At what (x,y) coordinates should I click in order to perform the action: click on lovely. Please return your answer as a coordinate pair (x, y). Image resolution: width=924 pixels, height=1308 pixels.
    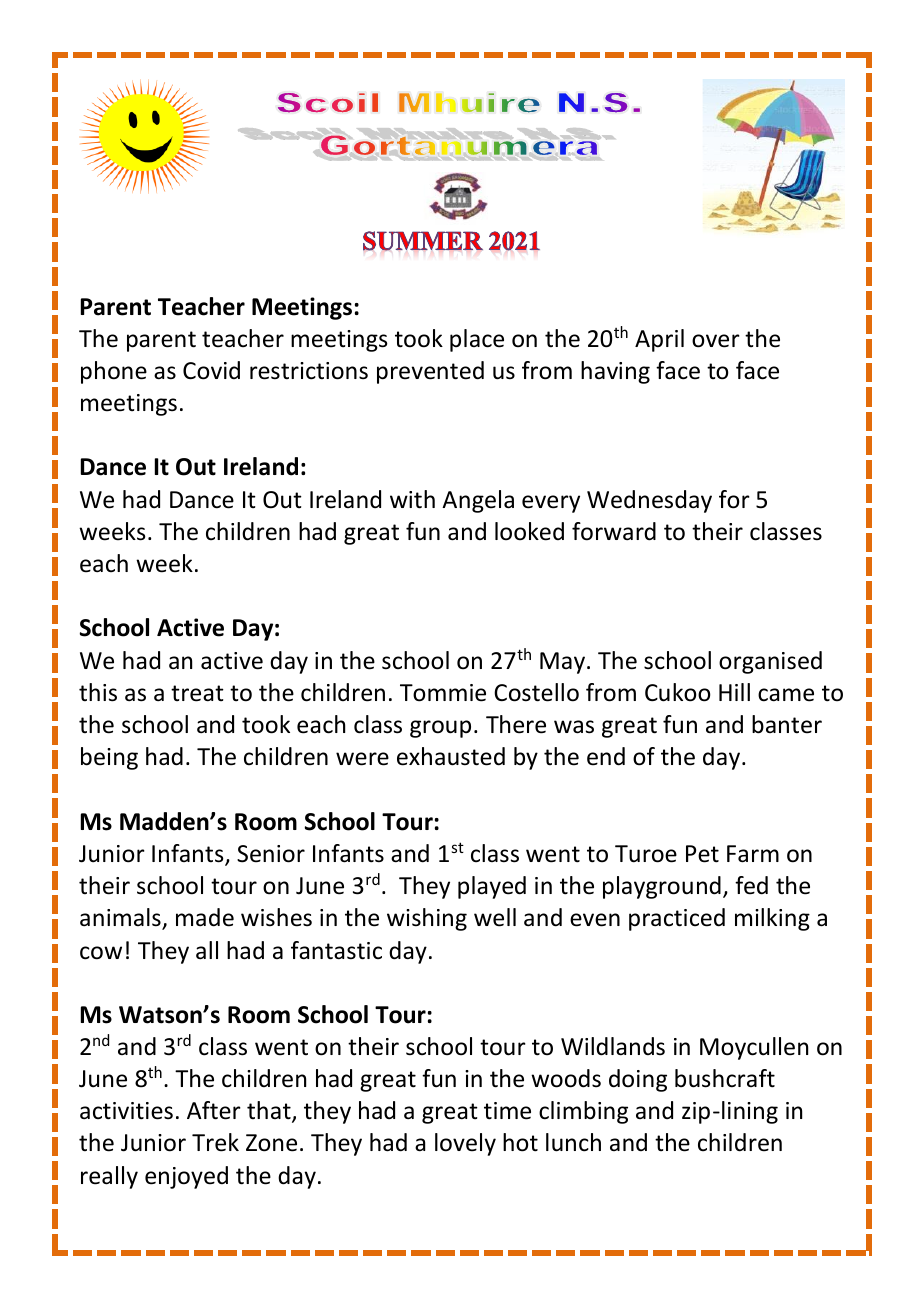
    Looking at the image, I should click on (465, 1144).
